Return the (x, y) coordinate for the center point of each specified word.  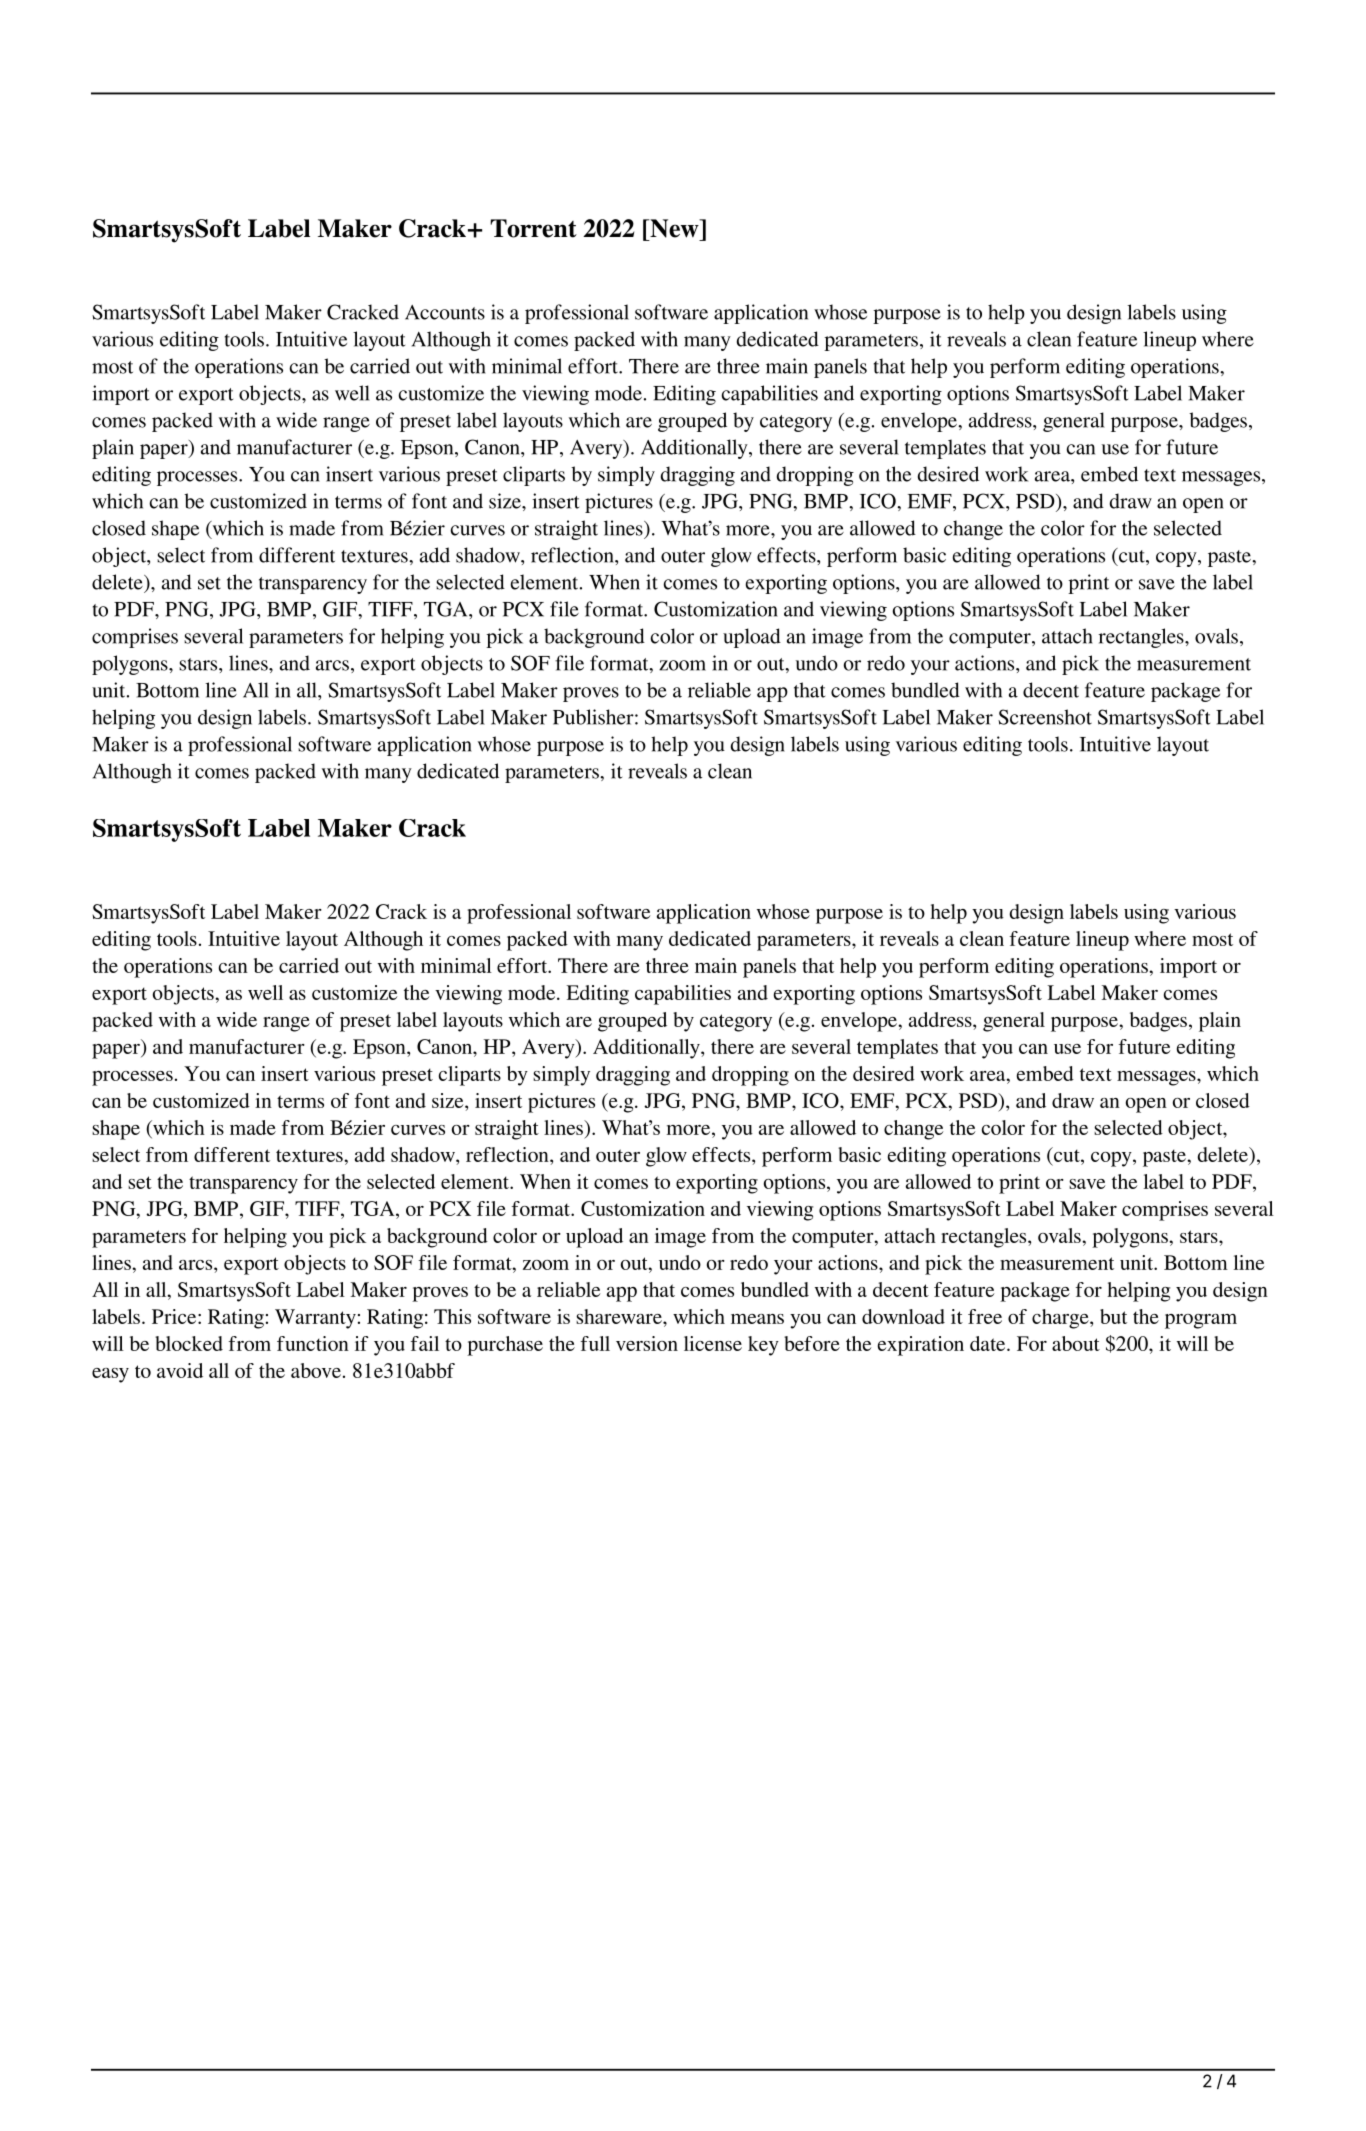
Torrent (533, 228)
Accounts (445, 312)
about (1076, 1343)
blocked (189, 1343)
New (674, 228)
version (647, 1343)
